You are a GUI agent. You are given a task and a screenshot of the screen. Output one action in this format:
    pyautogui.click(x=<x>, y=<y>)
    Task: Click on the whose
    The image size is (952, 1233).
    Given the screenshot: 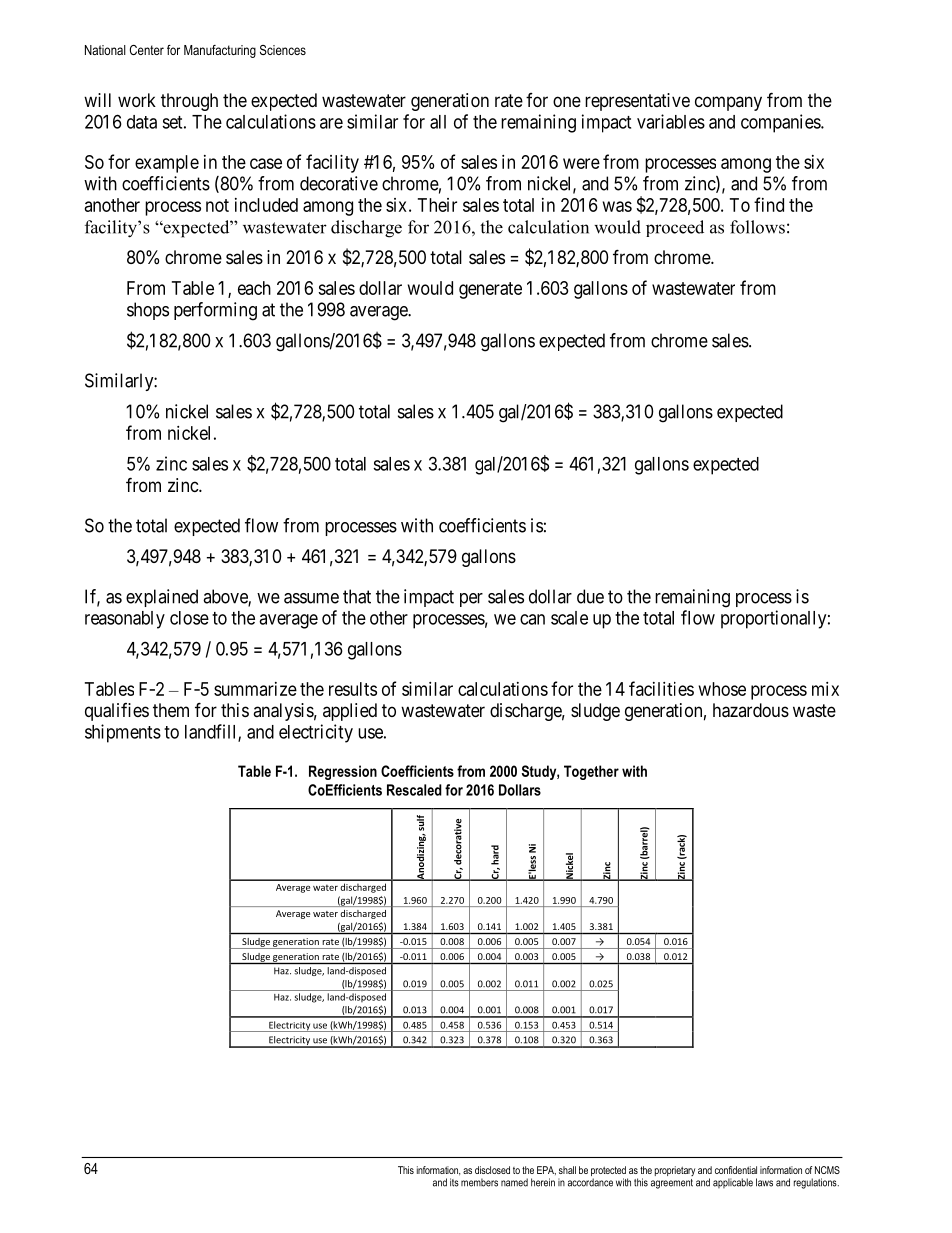 What is the action you would take?
    pyautogui.click(x=722, y=689)
